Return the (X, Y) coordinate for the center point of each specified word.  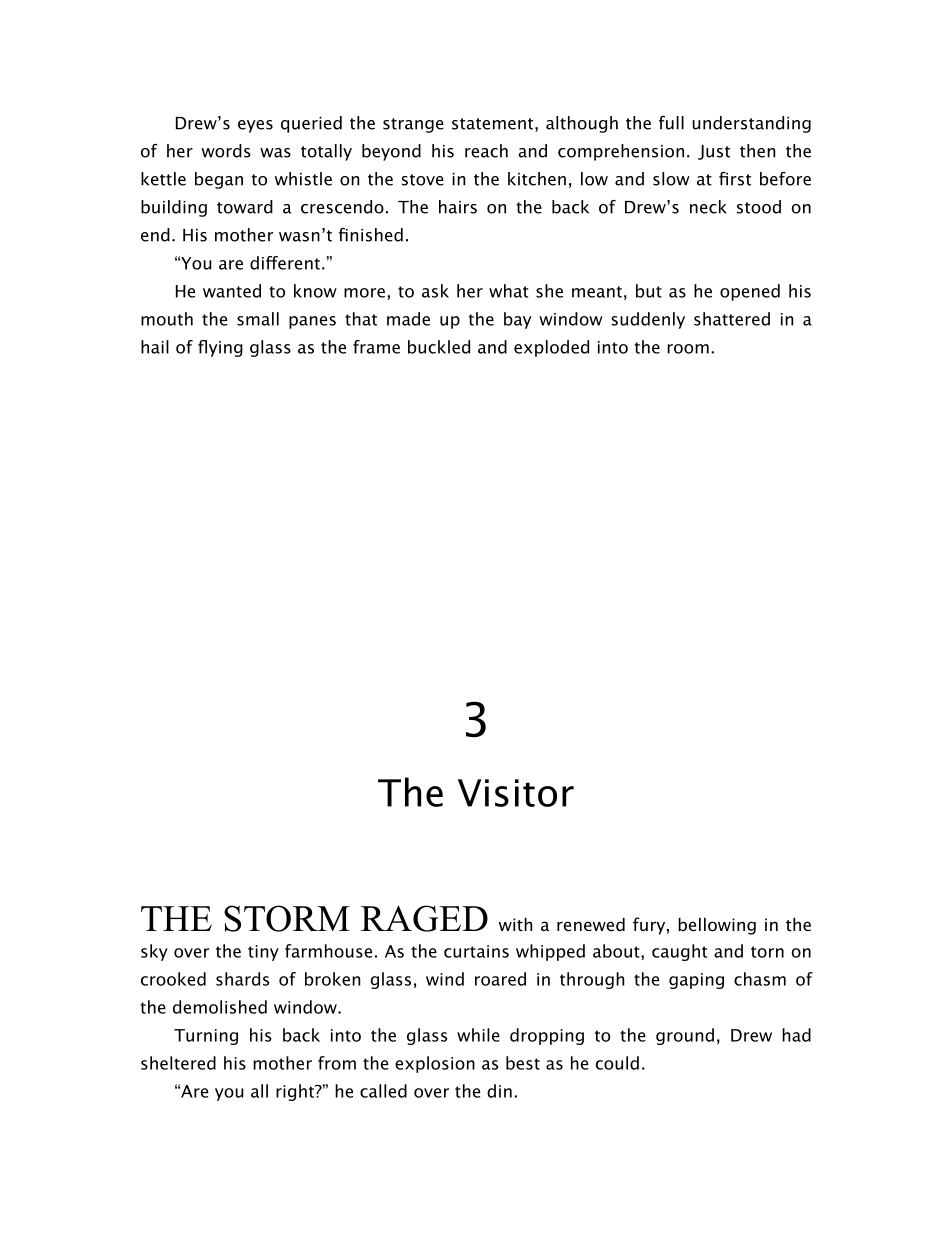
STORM (287, 918)
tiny (263, 953)
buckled (439, 347)
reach (486, 151)
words (226, 151)
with (515, 924)
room (688, 349)
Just (714, 152)
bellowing (717, 926)
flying (220, 348)
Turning (206, 1037)
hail (155, 347)
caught (679, 952)
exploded (551, 348)
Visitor (516, 793)
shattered (732, 319)
